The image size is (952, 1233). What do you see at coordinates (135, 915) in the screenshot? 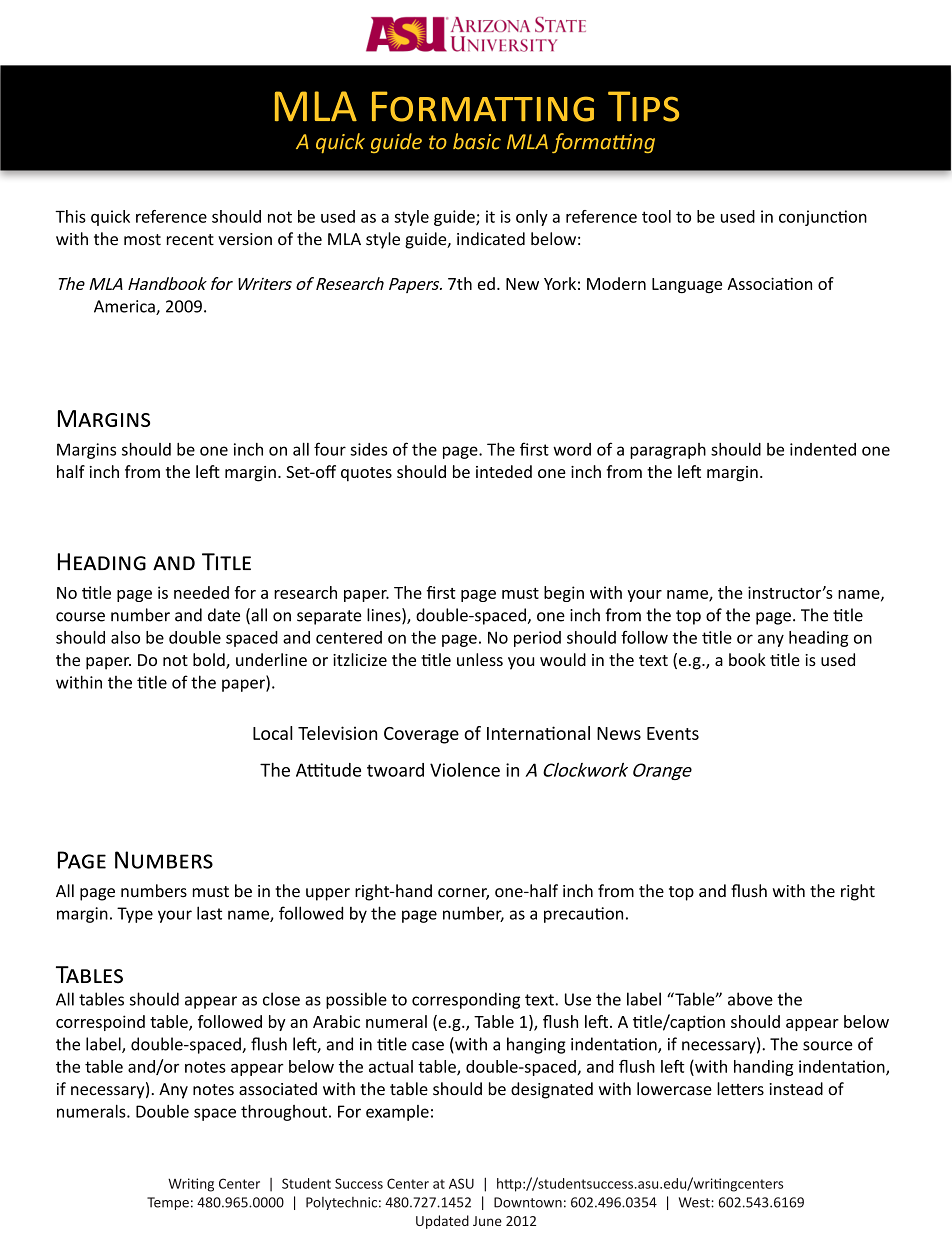
I see `Type` at bounding box center [135, 915].
